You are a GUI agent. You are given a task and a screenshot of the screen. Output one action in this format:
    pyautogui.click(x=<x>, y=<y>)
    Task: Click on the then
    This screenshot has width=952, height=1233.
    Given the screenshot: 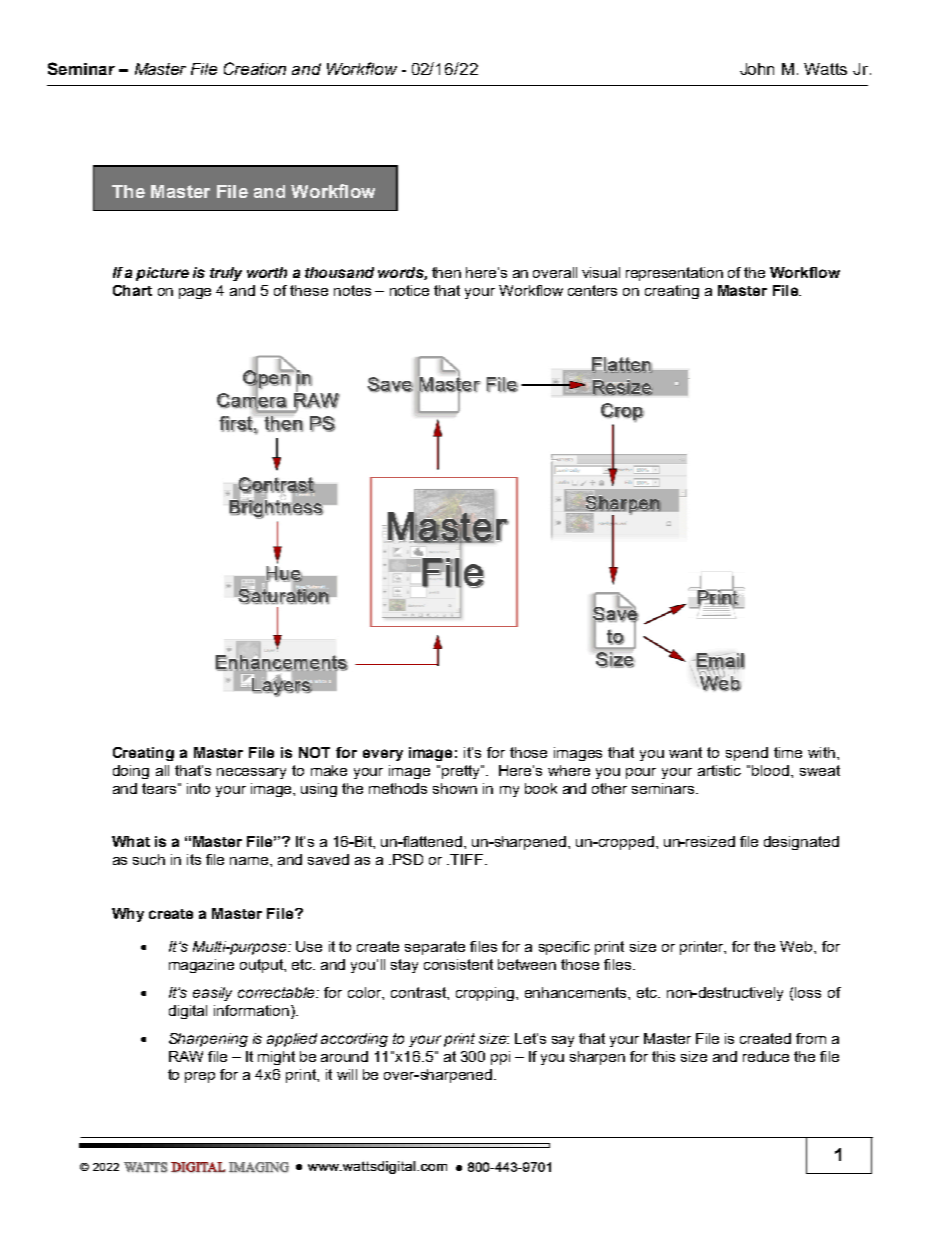 What is the action you would take?
    pyautogui.click(x=446, y=272)
